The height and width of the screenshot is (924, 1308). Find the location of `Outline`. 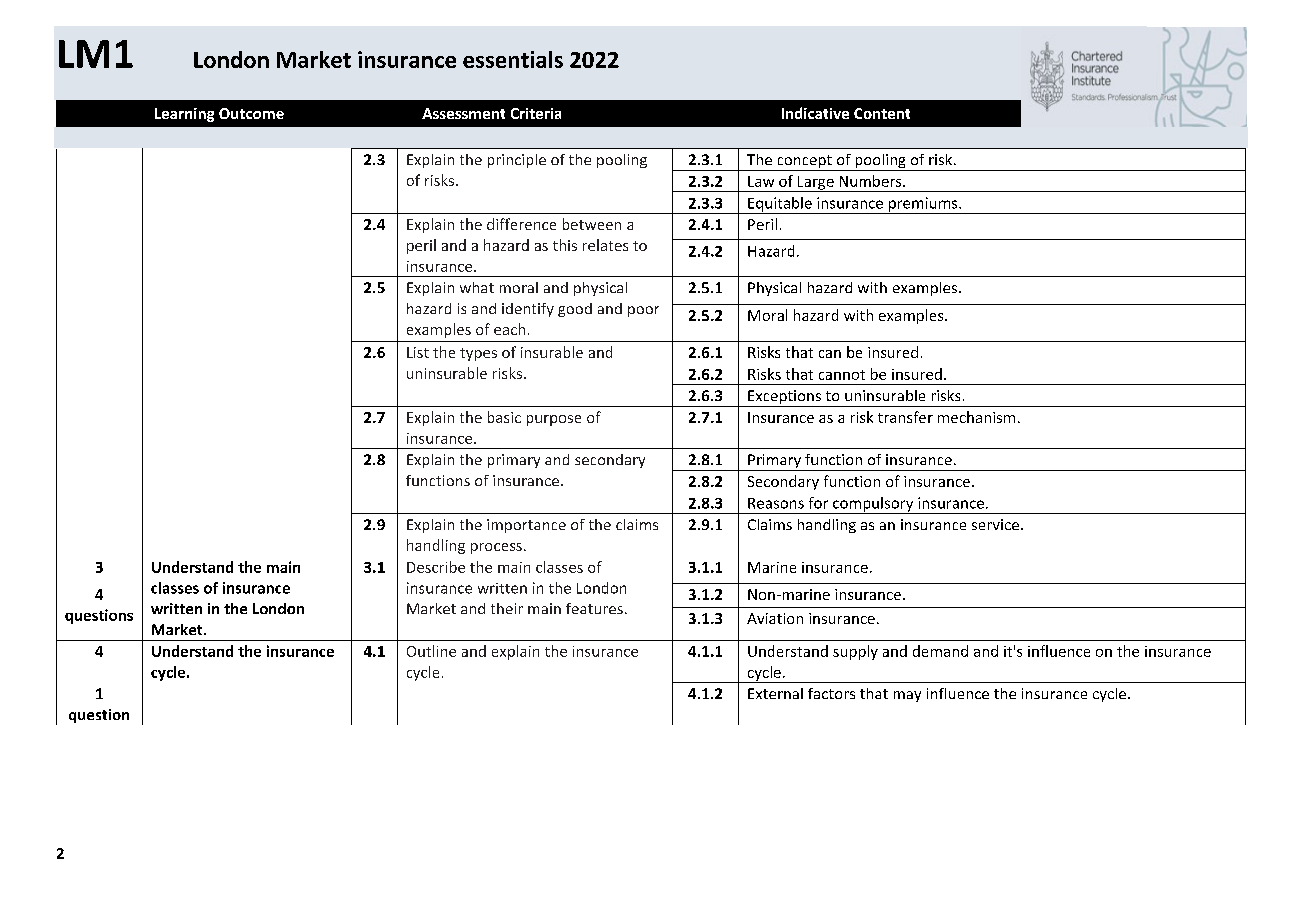

Outline is located at coordinates (431, 651).
